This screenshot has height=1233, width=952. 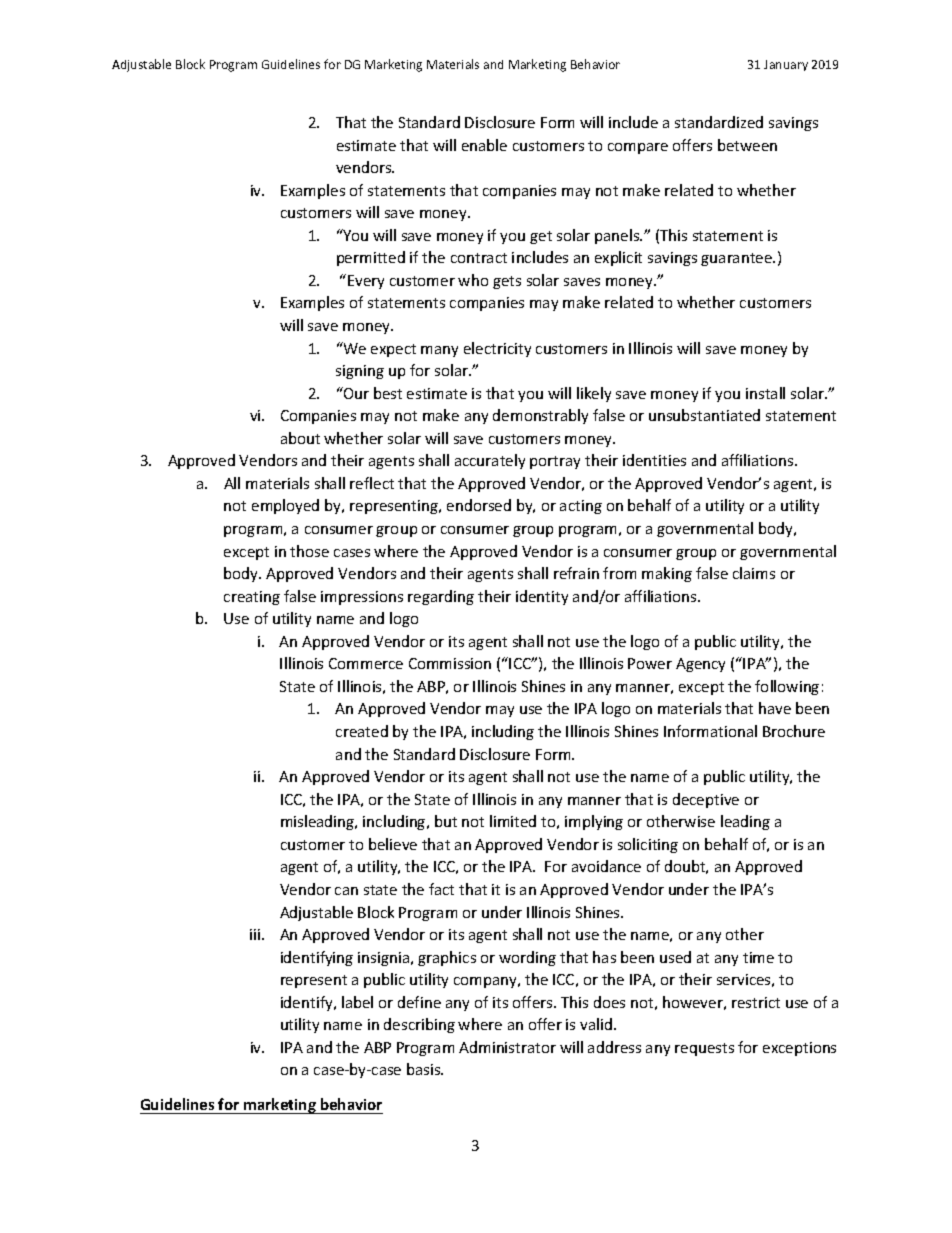 I want to click on limited, so click(x=513, y=821).
